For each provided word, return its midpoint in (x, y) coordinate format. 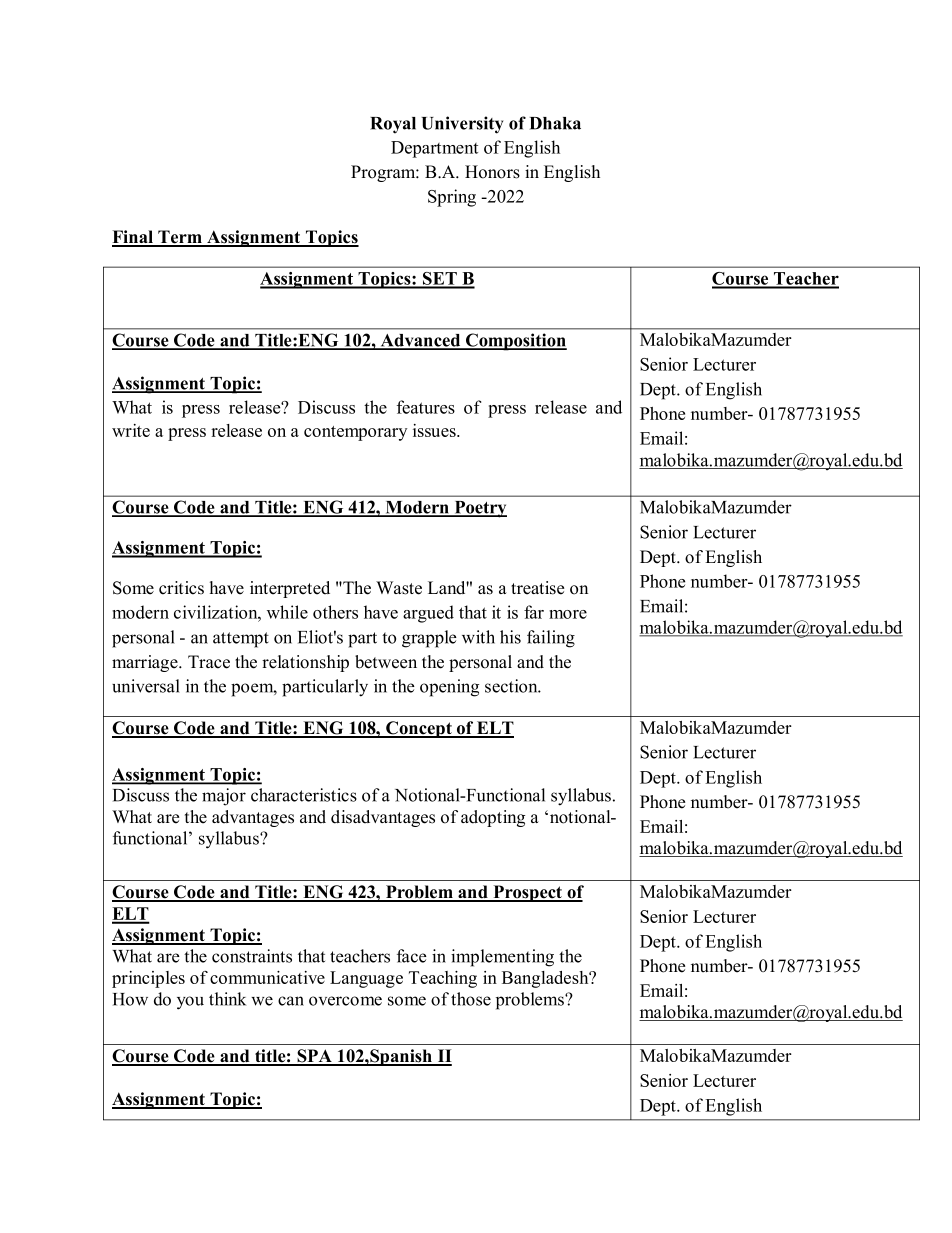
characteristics (304, 795)
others (335, 612)
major (224, 797)
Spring (452, 198)
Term (180, 238)
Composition (515, 342)
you (190, 1003)
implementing (502, 958)
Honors (492, 172)
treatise (537, 588)
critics (181, 588)
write (131, 430)
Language (366, 979)
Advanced (420, 341)
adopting (493, 818)
